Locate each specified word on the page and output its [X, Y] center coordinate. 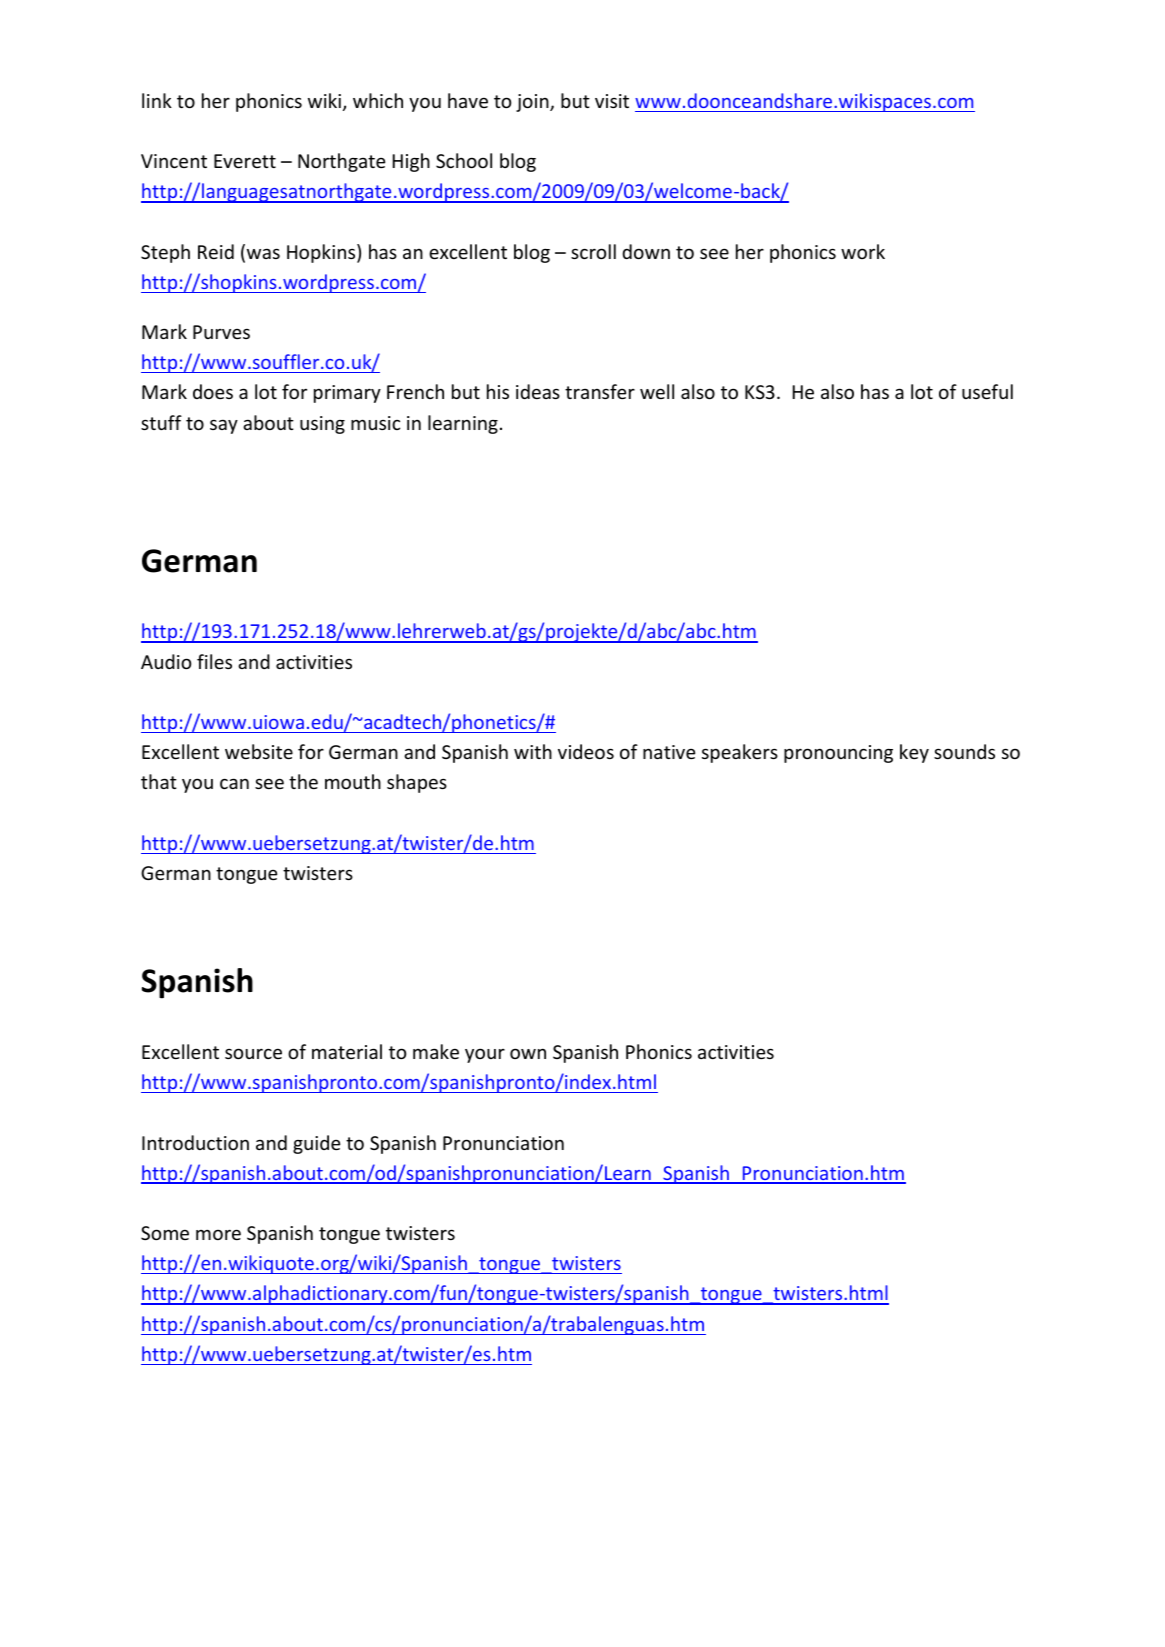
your [485, 1055]
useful [987, 391]
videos [586, 751]
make [436, 1051]
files [214, 661]
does [213, 391]
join [533, 103]
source [253, 1053]
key [914, 753]
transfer [600, 391]
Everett [245, 161]
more [218, 1234]
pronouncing [838, 754]
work [863, 251]
